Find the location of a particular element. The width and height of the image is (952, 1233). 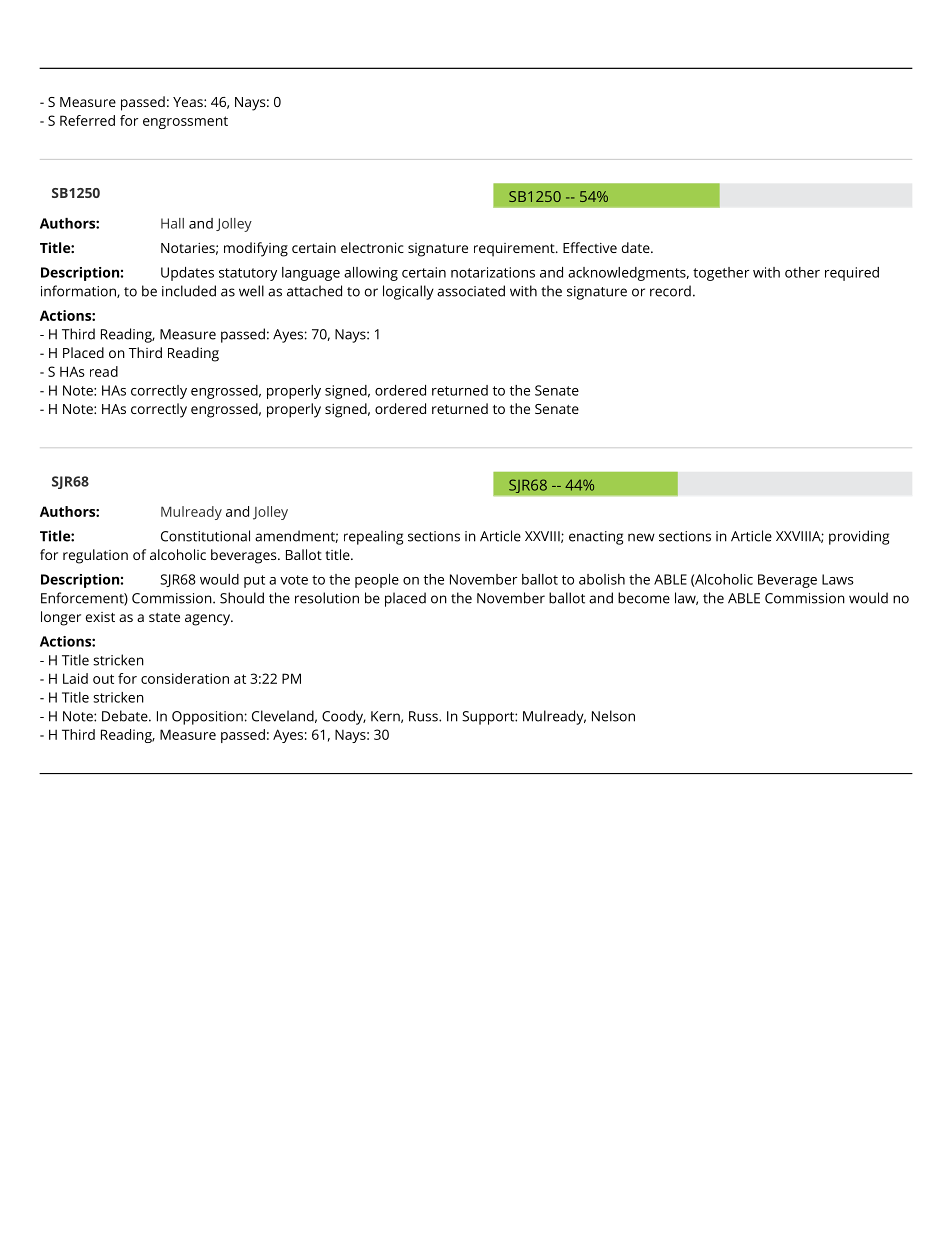

repealing is located at coordinates (373, 537).
